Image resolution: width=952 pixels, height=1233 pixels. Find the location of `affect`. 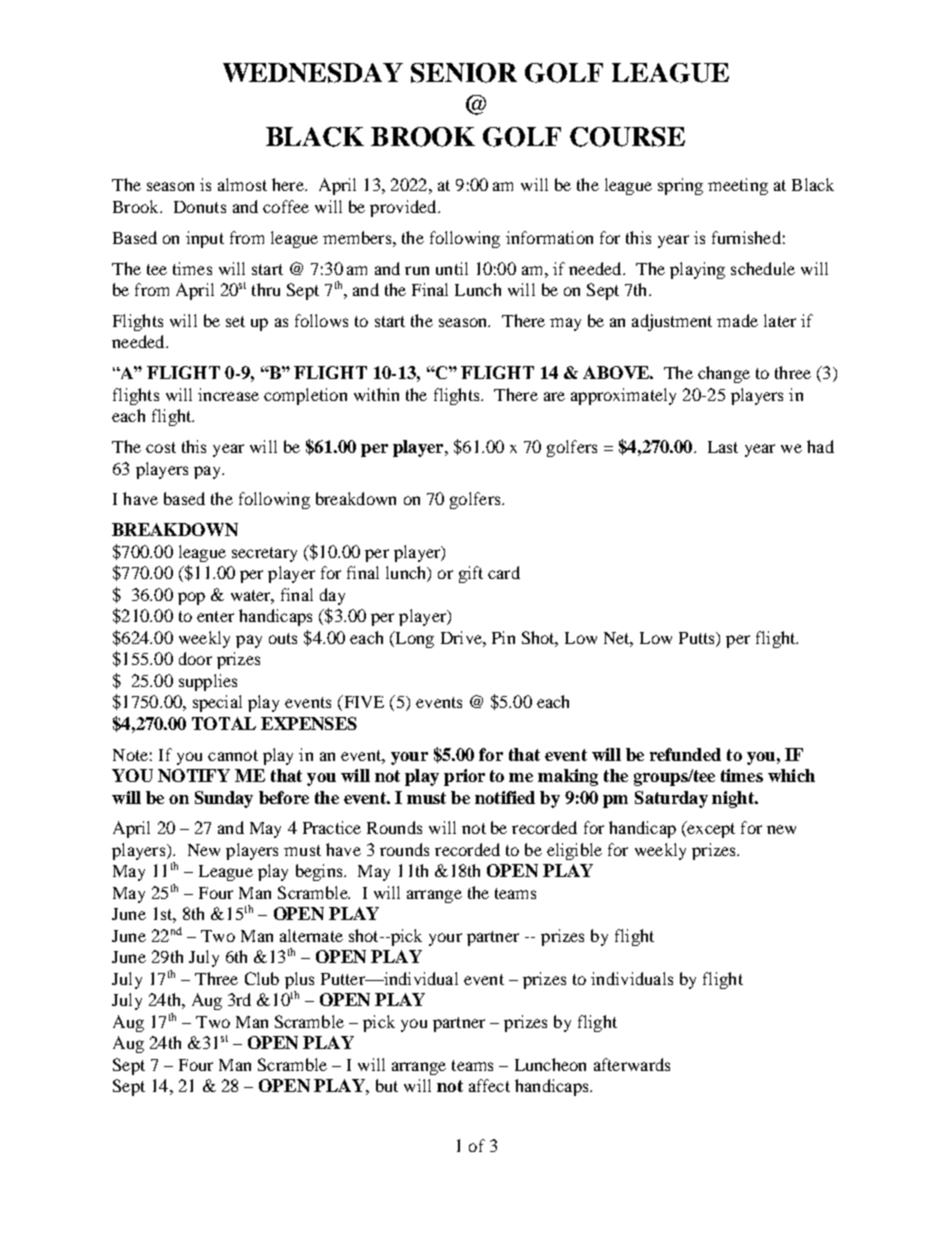

affect is located at coordinates (489, 1085).
